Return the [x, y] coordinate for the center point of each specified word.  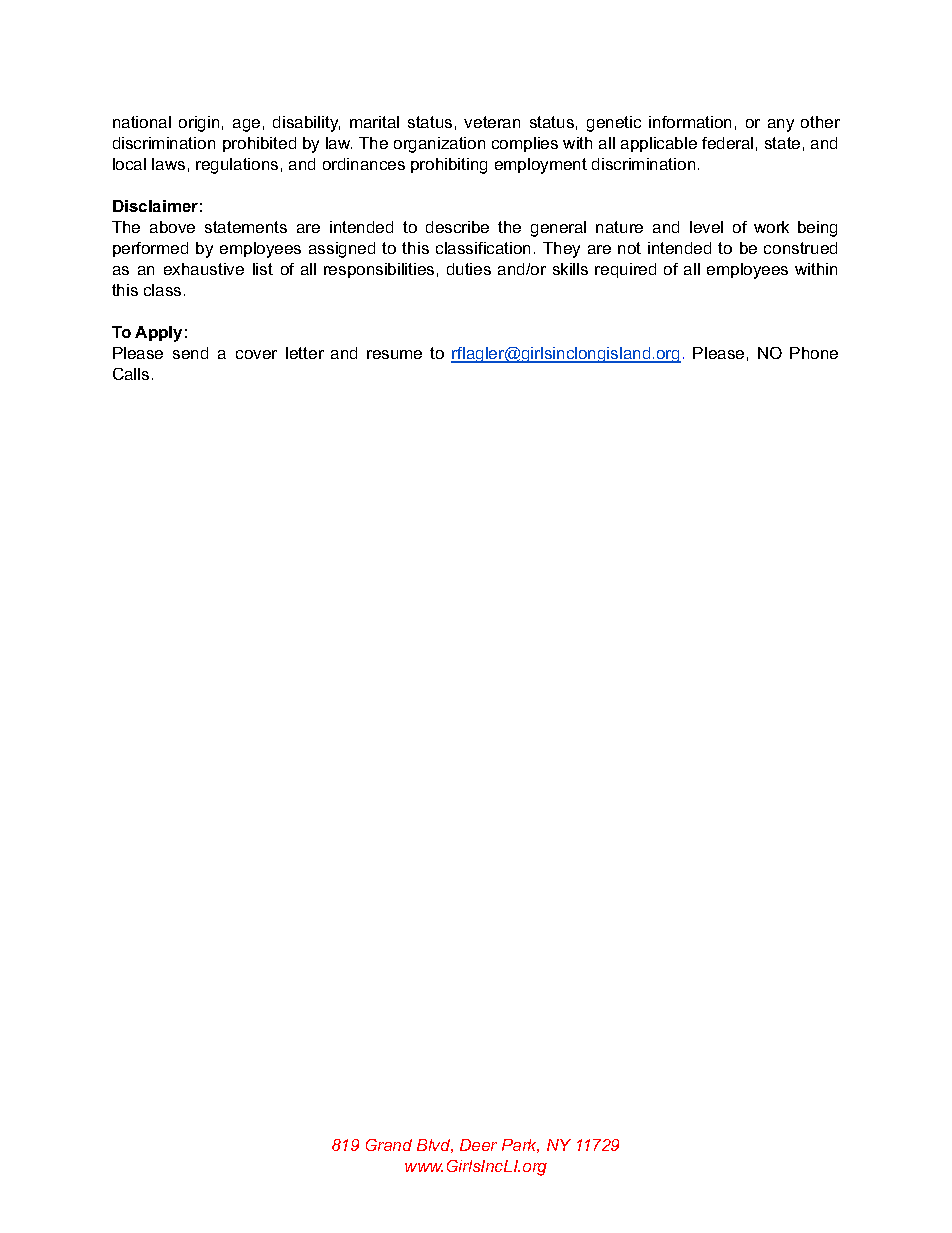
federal [727, 143]
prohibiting [449, 166]
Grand [389, 1145]
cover [256, 354]
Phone [814, 353]
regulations [237, 166]
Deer [478, 1145]
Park [520, 1146]
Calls [131, 374]
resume [394, 354]
